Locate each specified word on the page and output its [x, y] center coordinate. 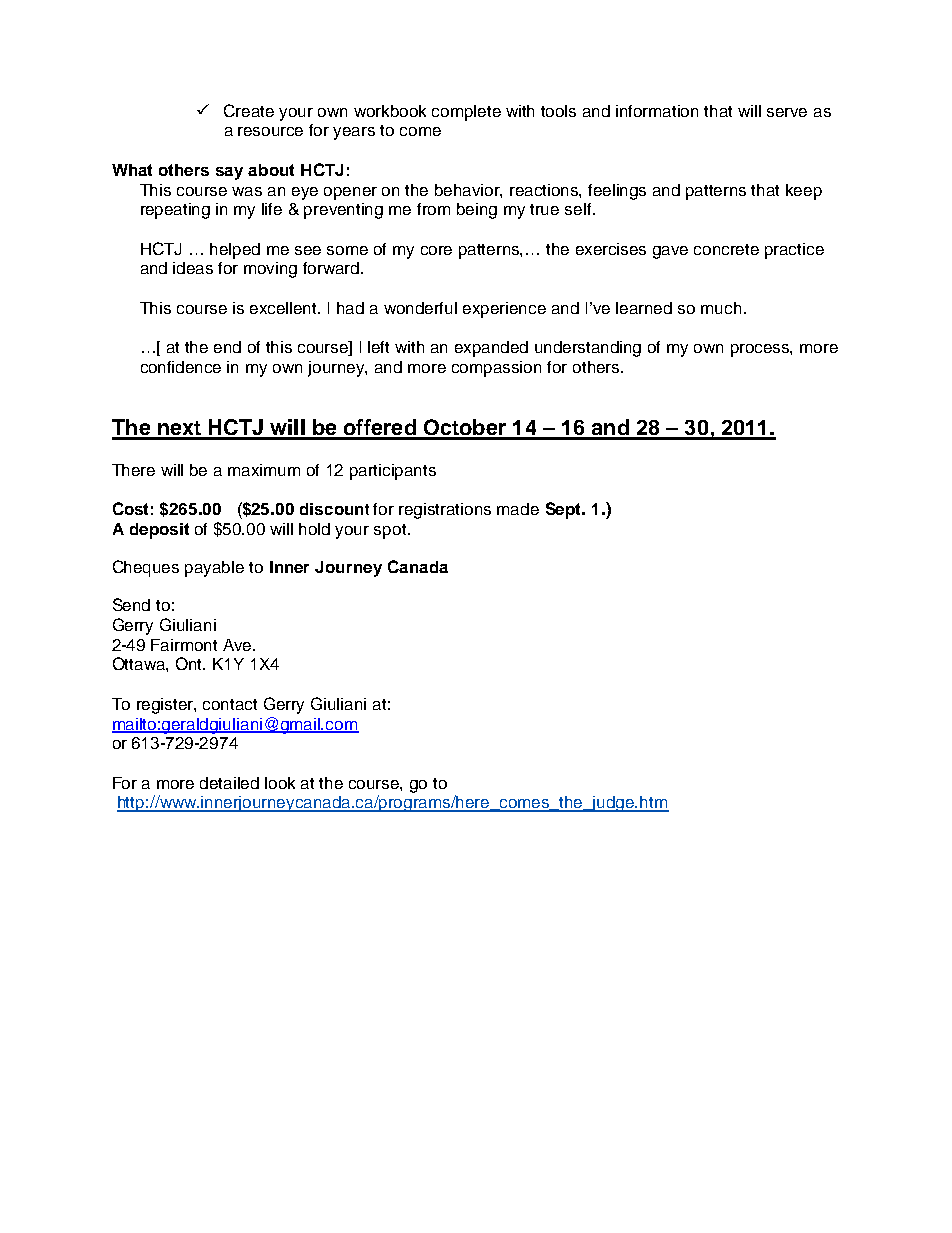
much [721, 308]
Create [249, 110]
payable [214, 569]
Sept [565, 510]
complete [466, 113]
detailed [229, 783]
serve [787, 112]
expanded [491, 349]
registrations [445, 511]
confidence [181, 367]
